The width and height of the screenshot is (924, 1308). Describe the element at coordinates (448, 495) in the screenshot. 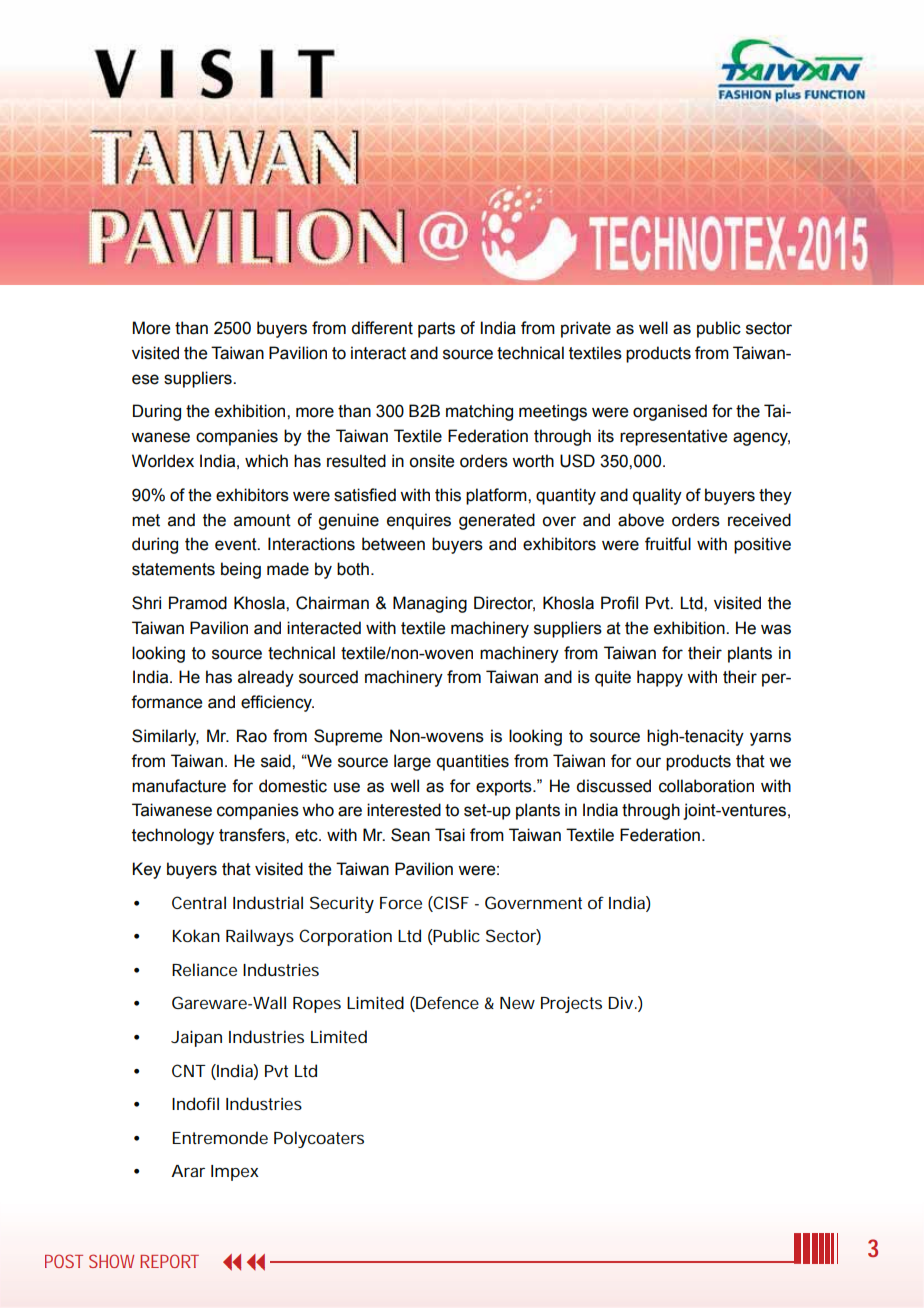

I see `this` at that location.
